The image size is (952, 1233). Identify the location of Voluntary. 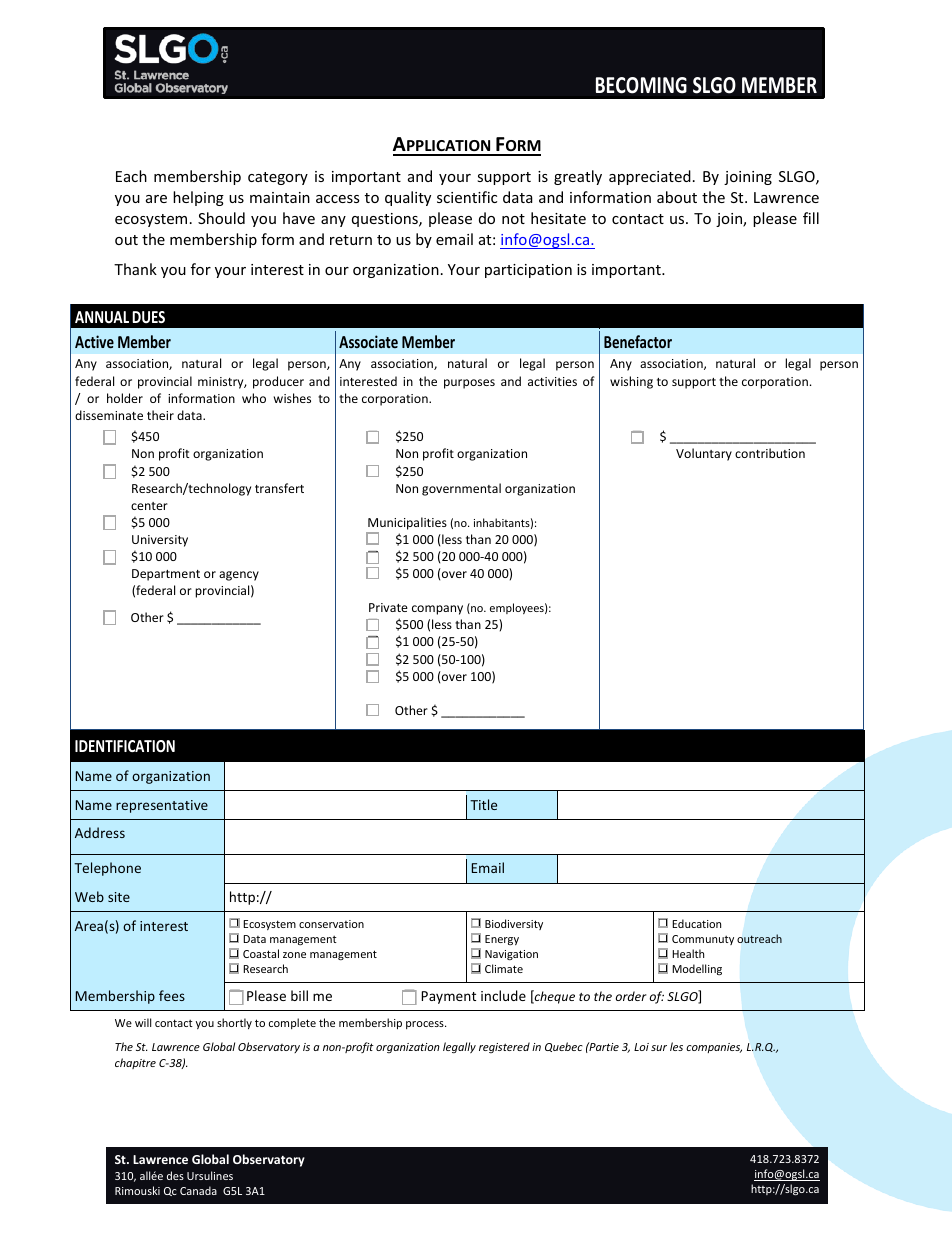
(704, 454).
